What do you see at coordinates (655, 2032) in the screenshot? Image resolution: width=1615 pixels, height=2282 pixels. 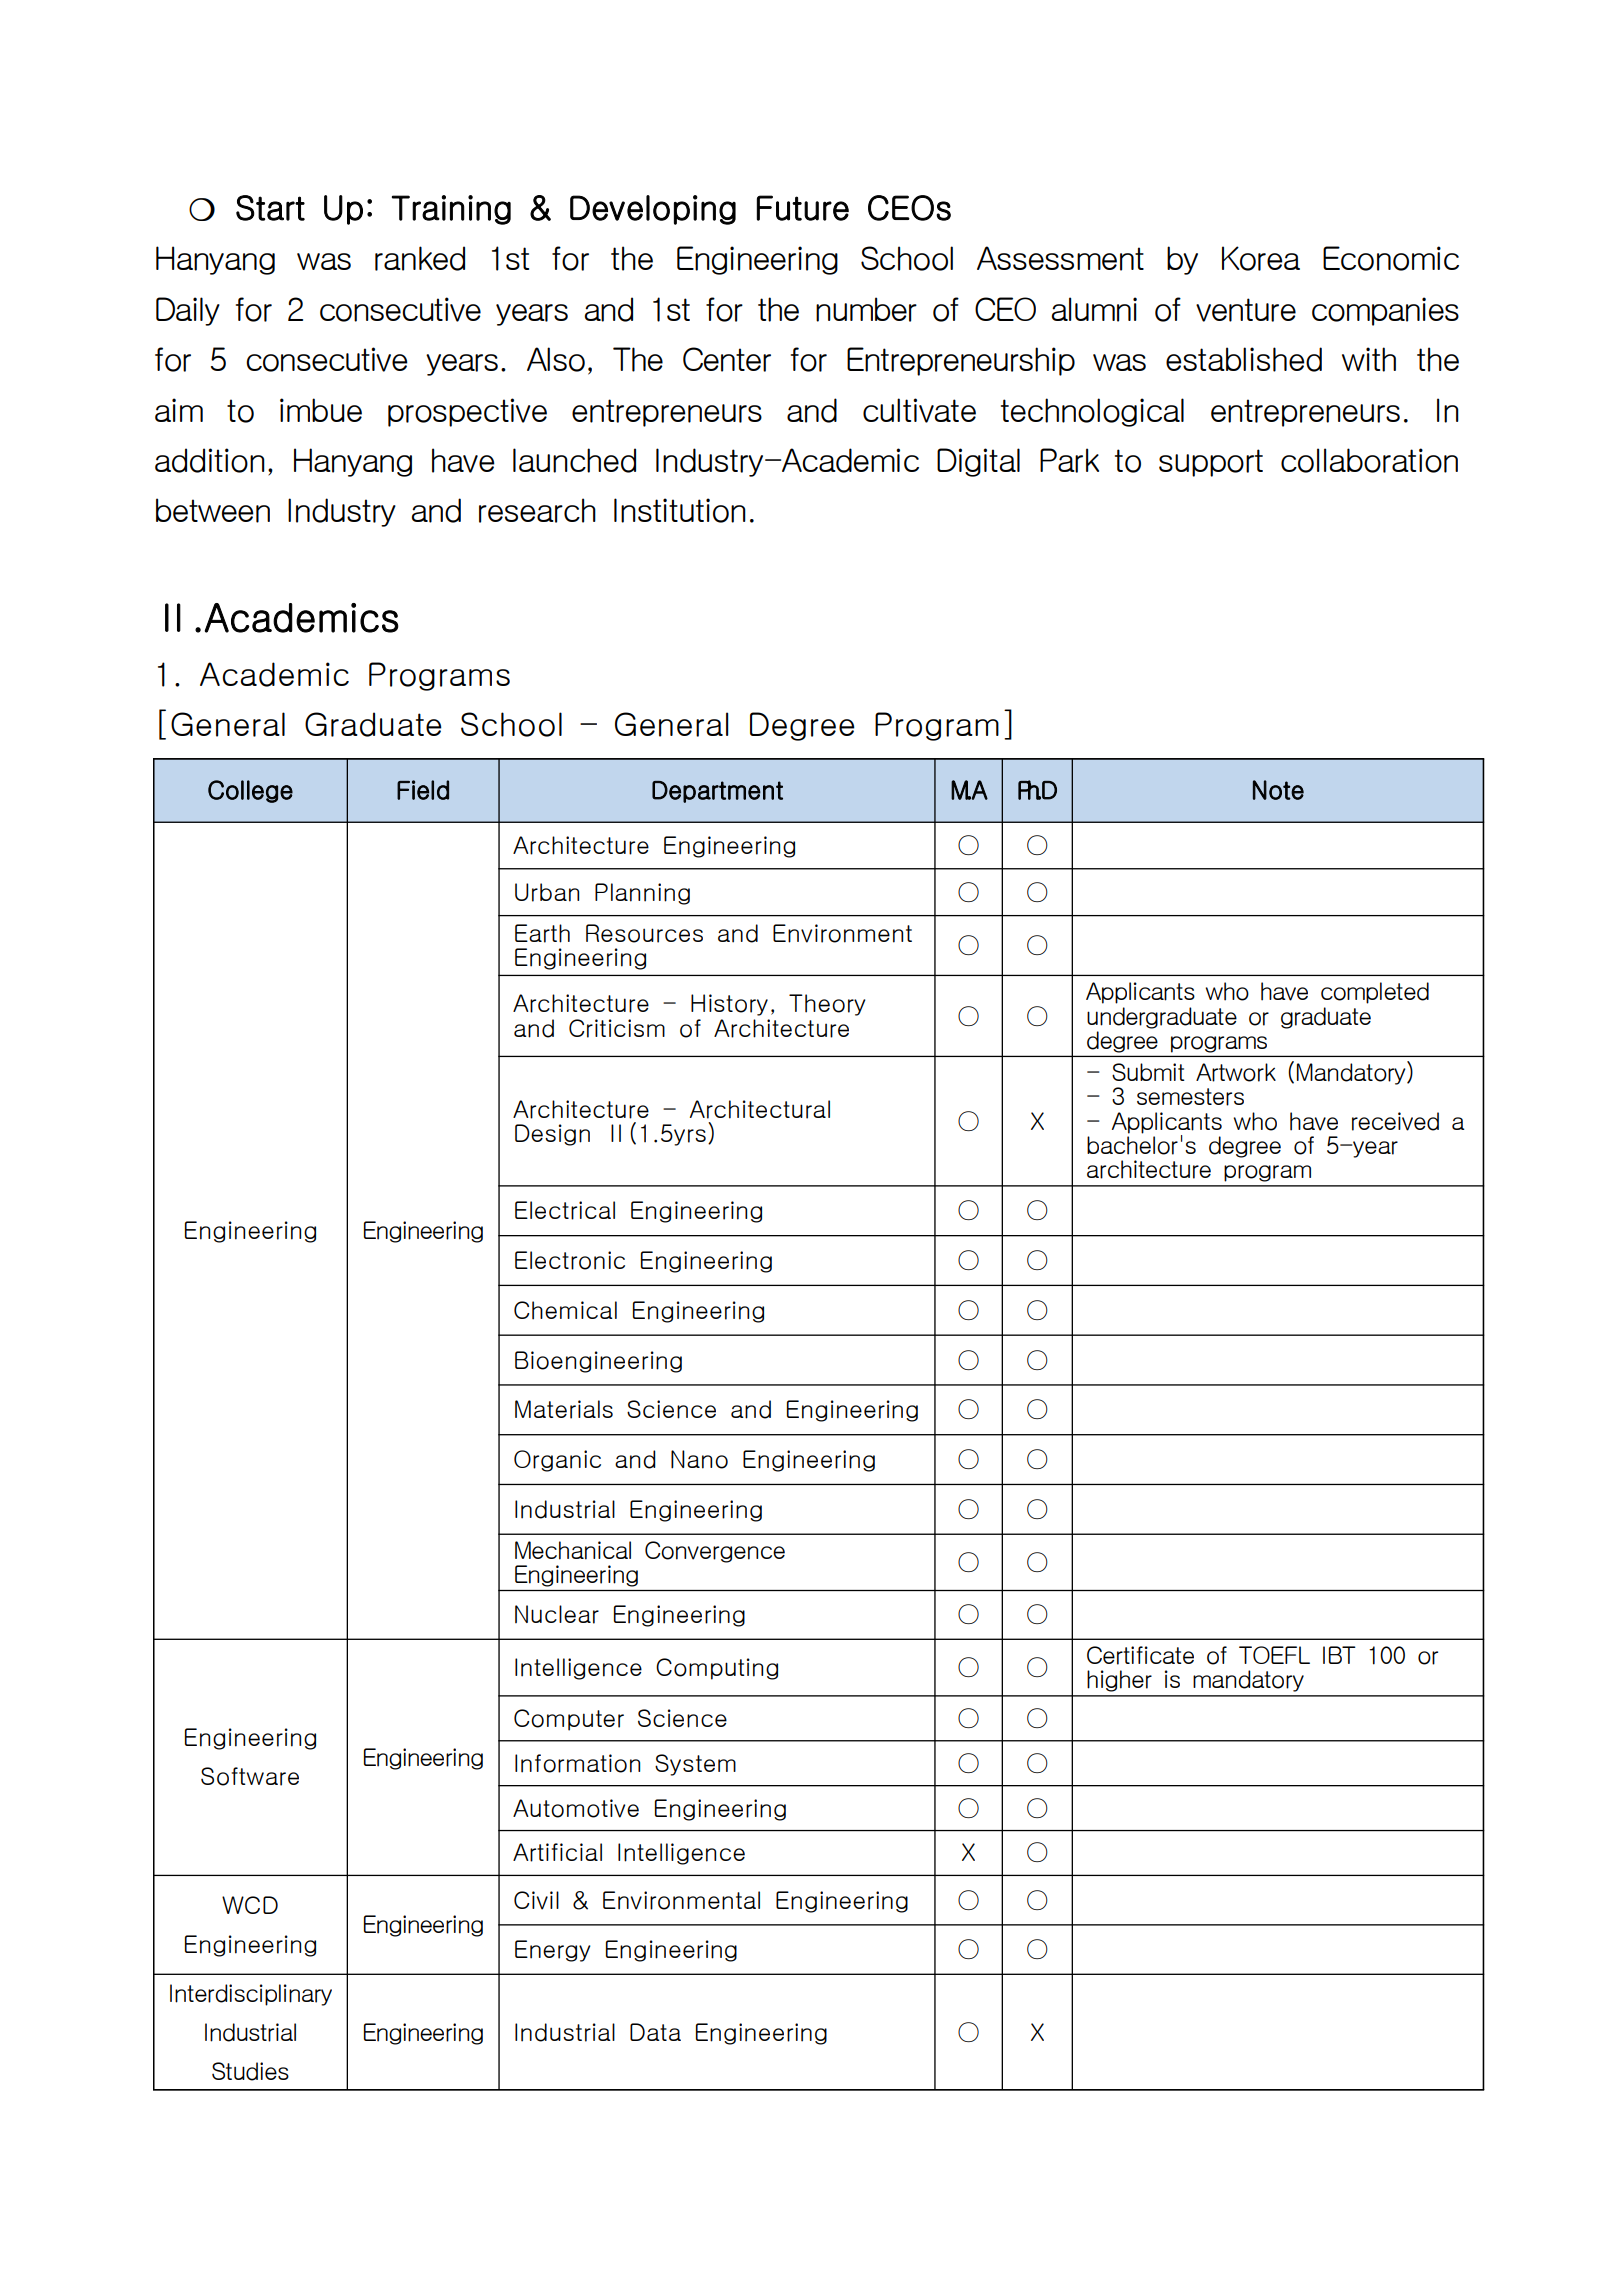 I see `Data` at bounding box center [655, 2032].
